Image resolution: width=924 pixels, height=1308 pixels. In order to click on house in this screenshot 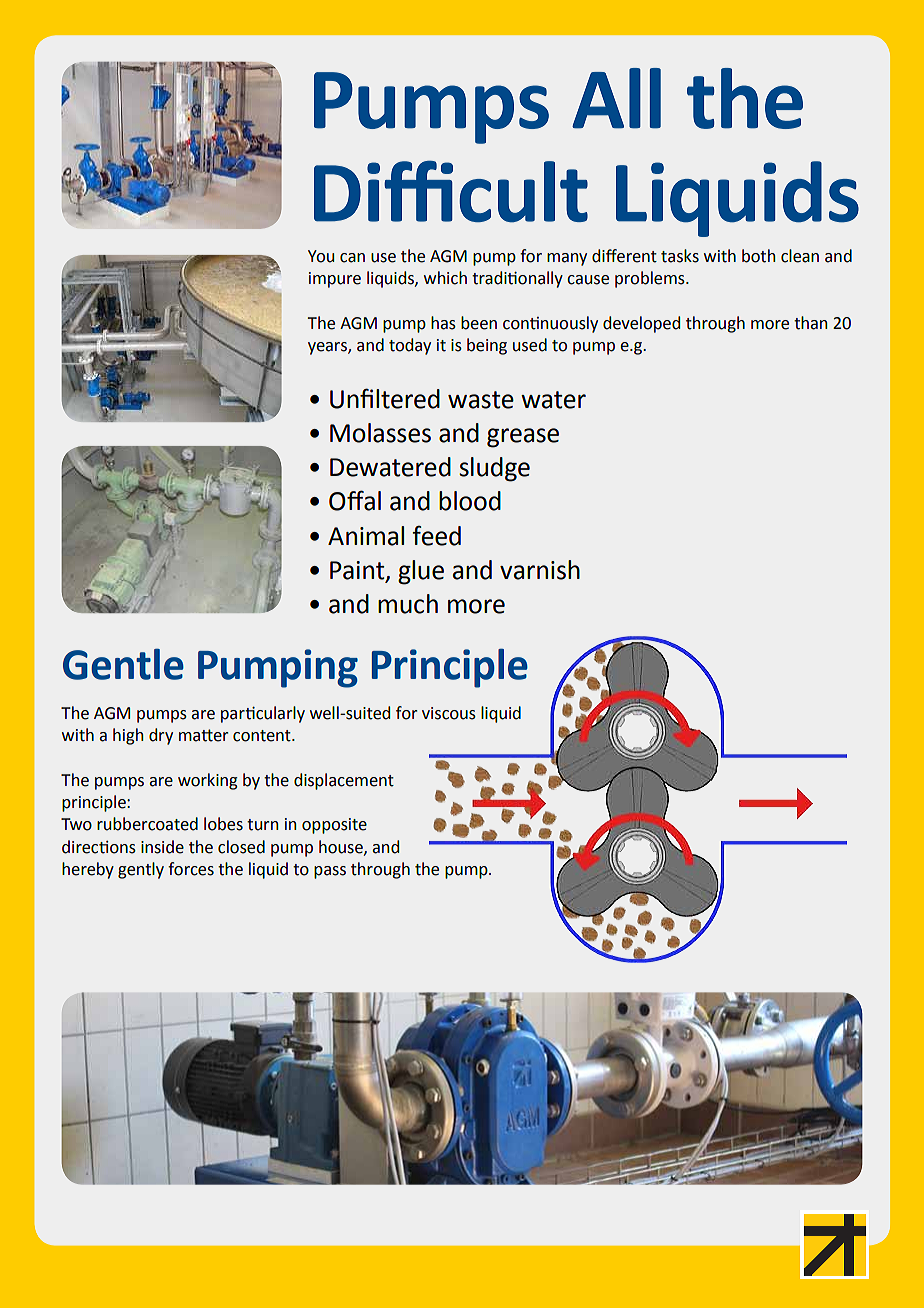, I will do `click(342, 847)`.
